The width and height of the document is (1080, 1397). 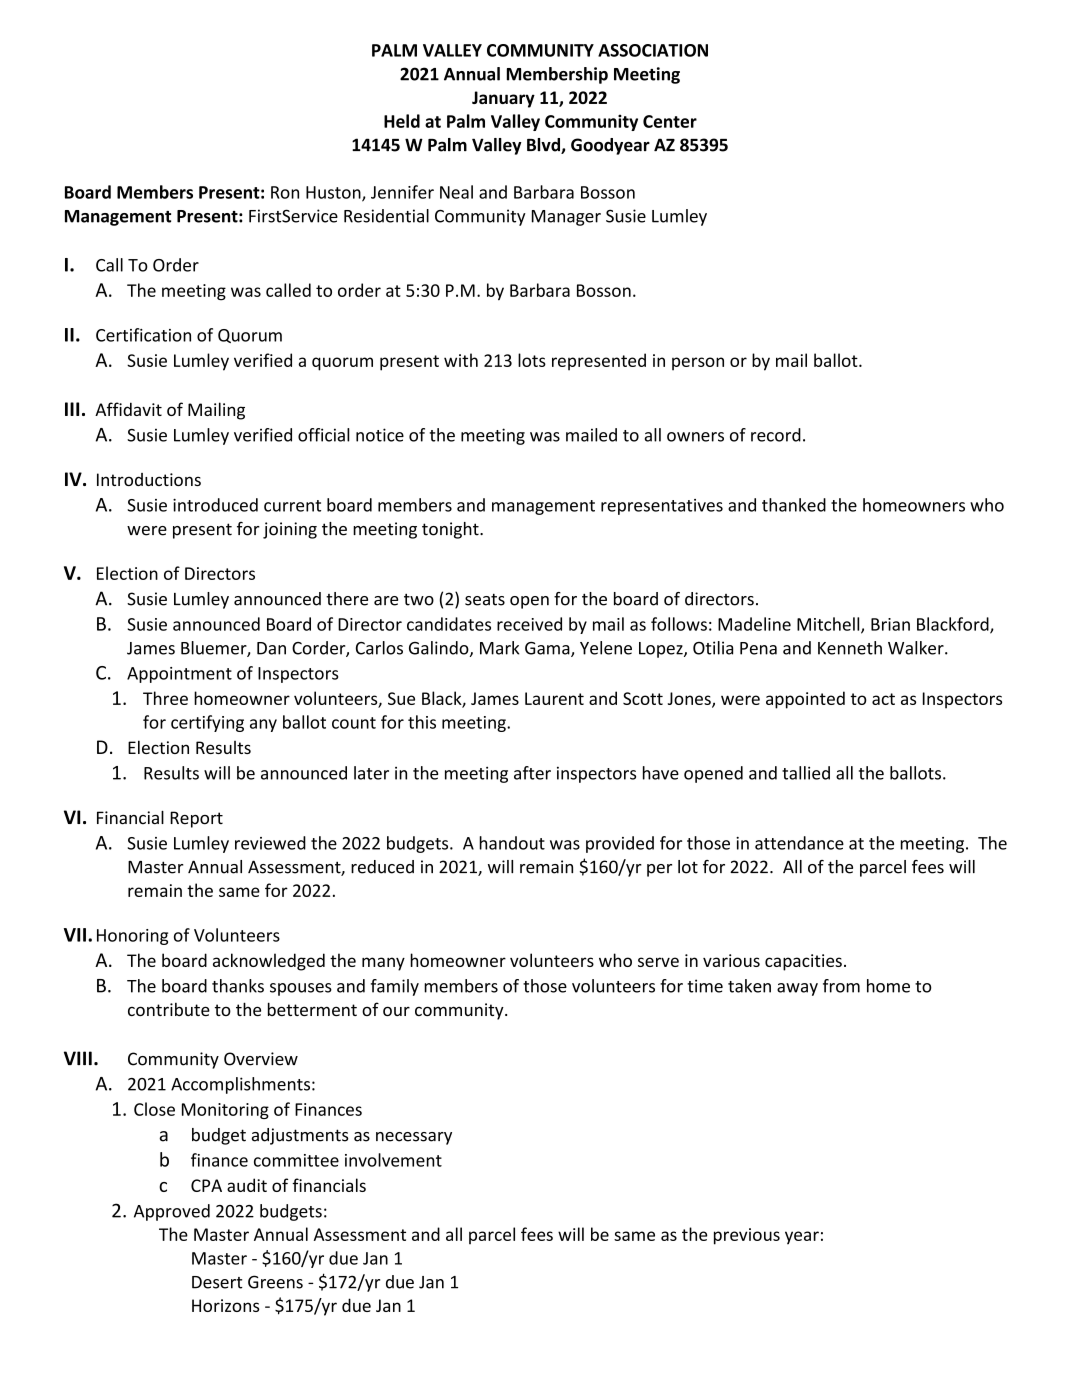 I want to click on Center, so click(x=670, y=121).
